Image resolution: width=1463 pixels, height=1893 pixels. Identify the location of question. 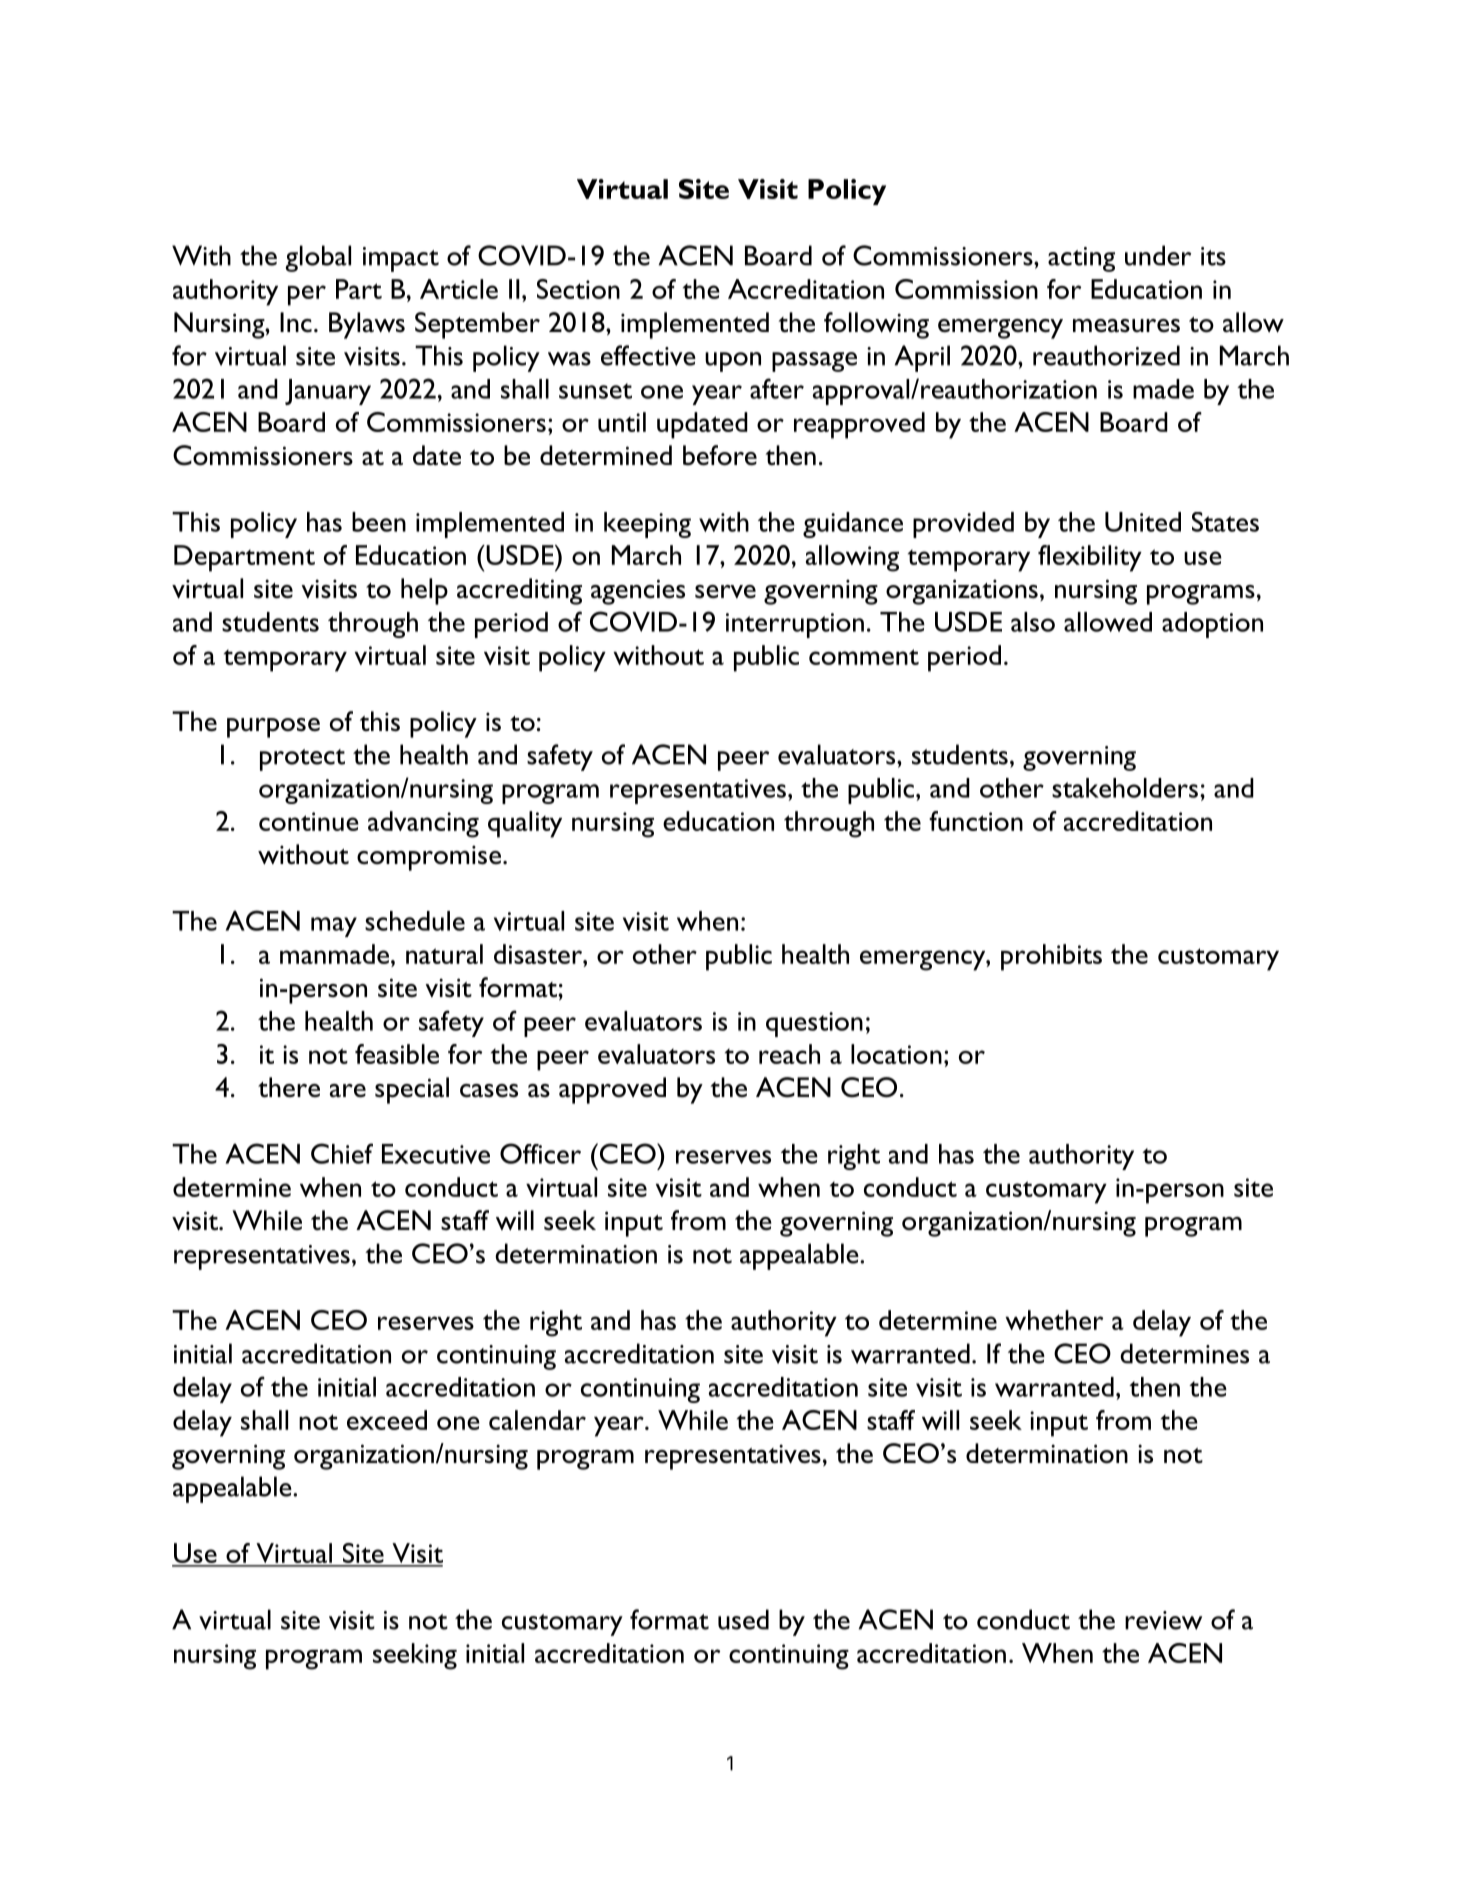
(814, 1024).
